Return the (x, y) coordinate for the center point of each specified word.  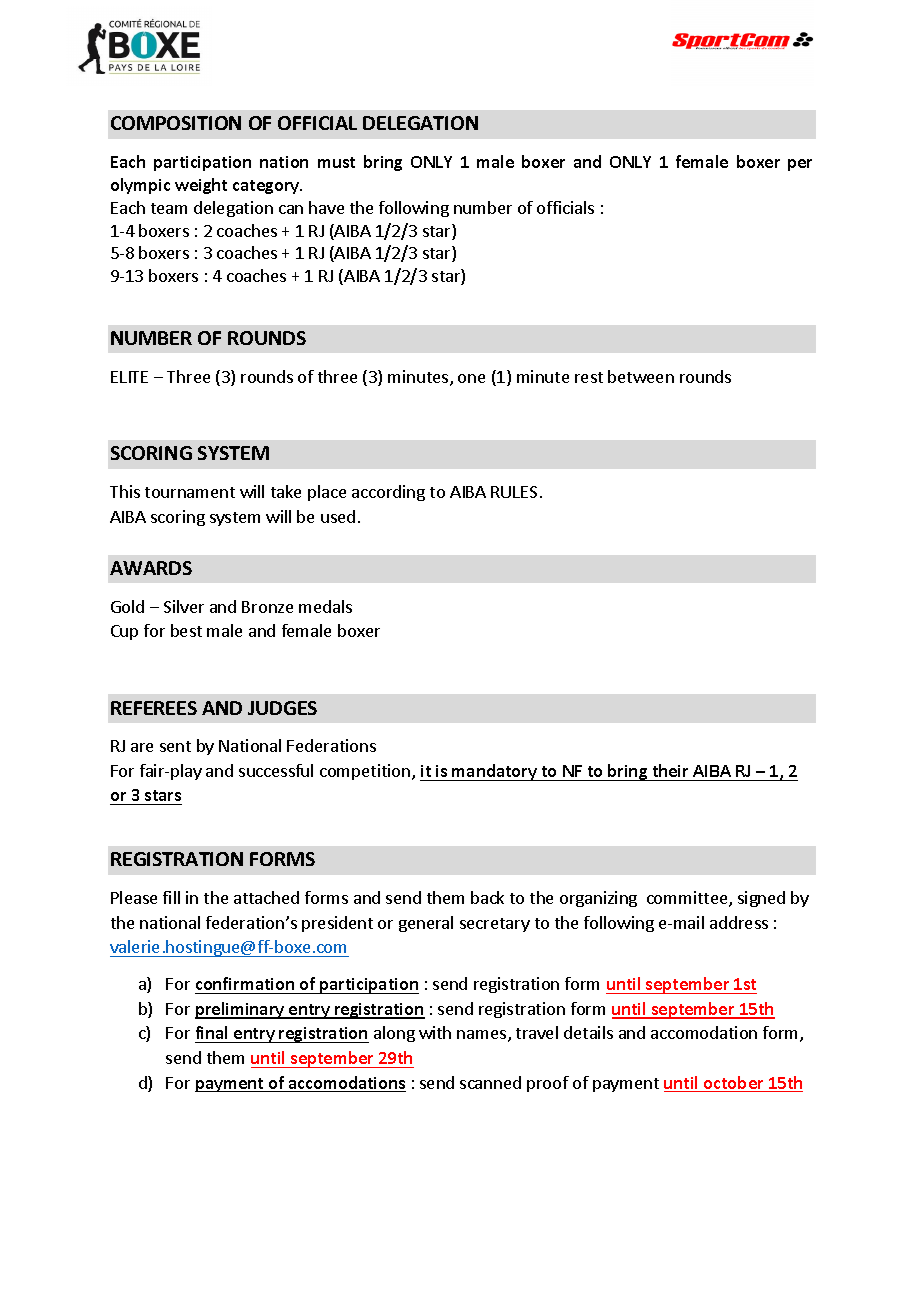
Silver (184, 606)
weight (201, 186)
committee (688, 899)
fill (171, 897)
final (213, 1034)
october (734, 1084)
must (336, 162)
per (800, 165)
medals (325, 606)
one (471, 378)
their (670, 770)
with (435, 1032)
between (641, 376)
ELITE (129, 377)
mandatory (495, 772)
